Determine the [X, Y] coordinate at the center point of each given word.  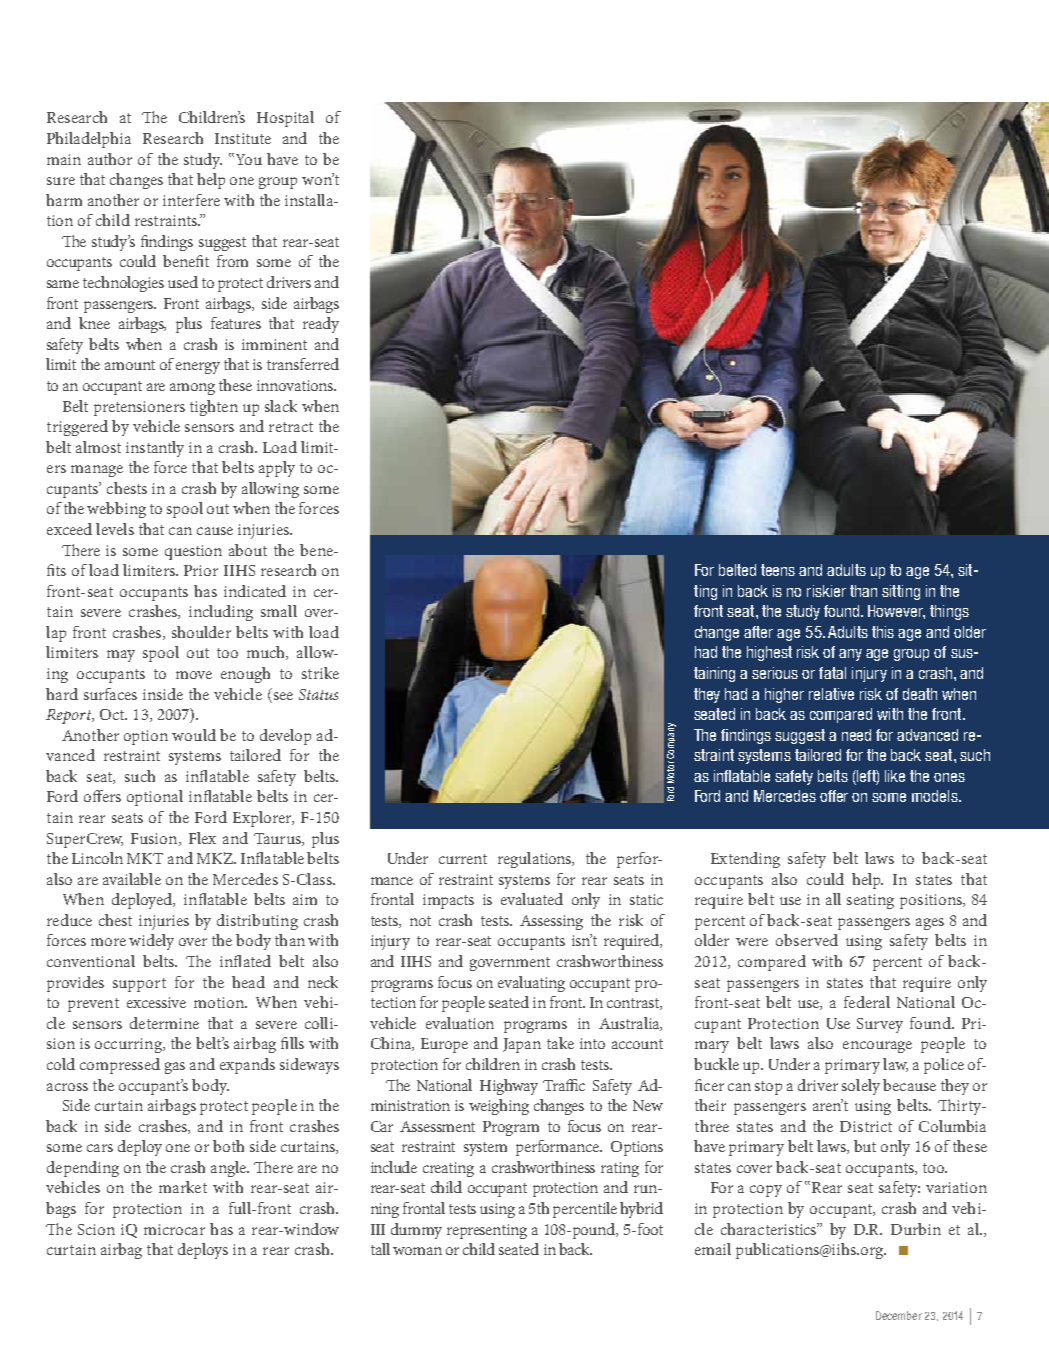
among [192, 389]
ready [321, 325]
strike [320, 673]
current [463, 859]
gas [175, 1068]
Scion [96, 1229]
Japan [522, 1045]
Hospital [285, 119]
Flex [202, 838]
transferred [303, 364]
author [110, 159]
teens [778, 570]
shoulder [201, 632]
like [895, 776]
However [896, 612]
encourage [877, 1047]
